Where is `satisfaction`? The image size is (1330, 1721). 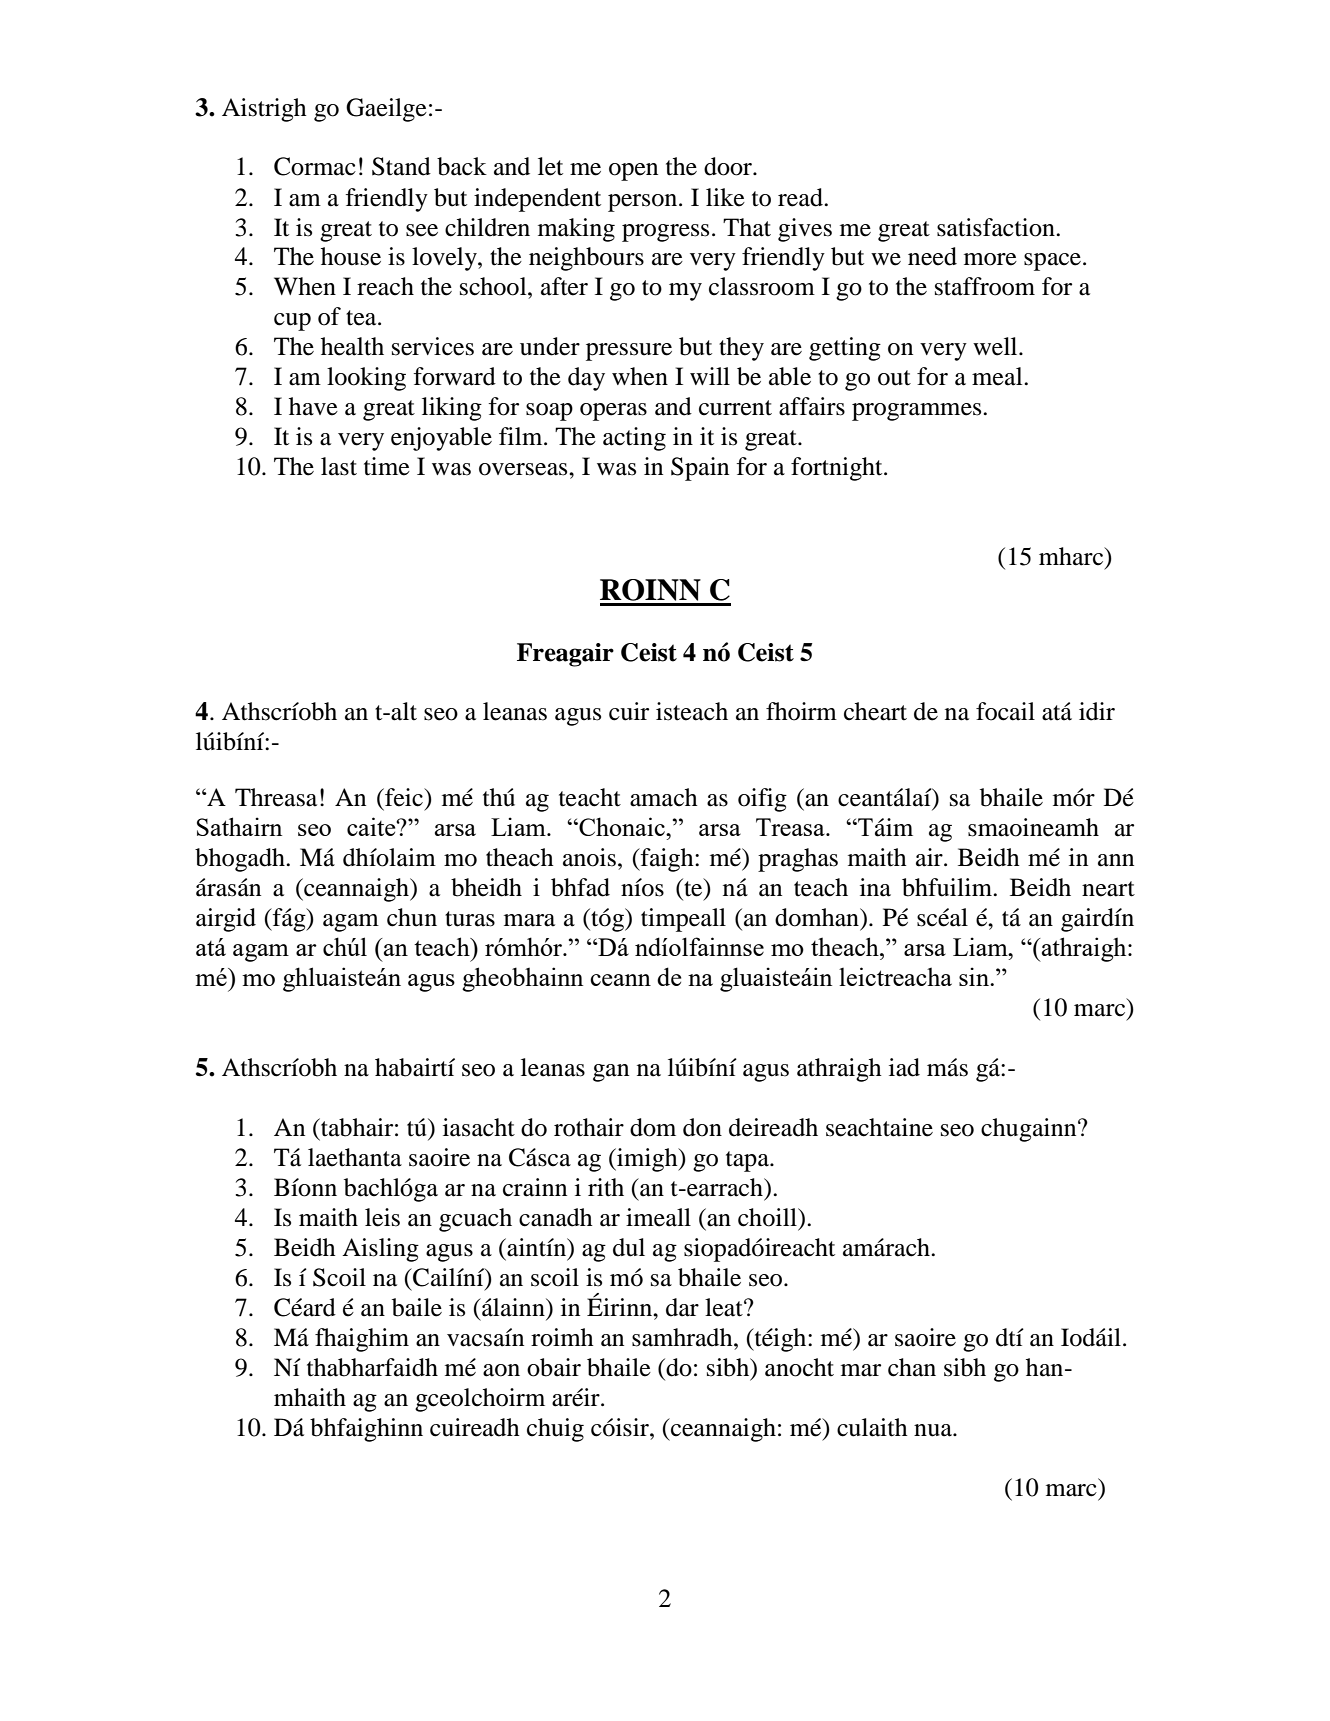
satisfaction is located at coordinates (997, 227).
